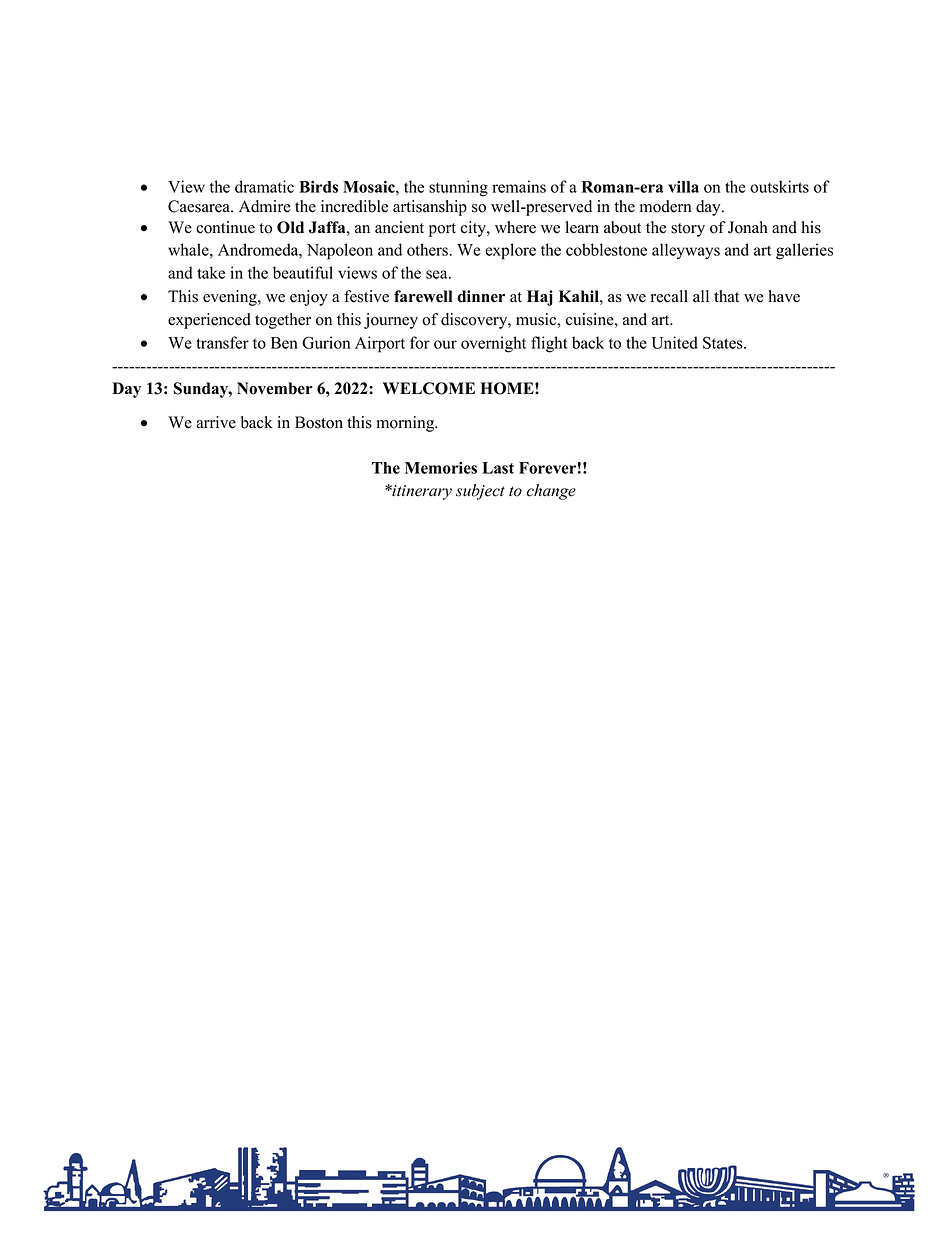  What do you see at coordinates (429, 388) in the screenshot?
I see `WELCOME` at bounding box center [429, 388].
